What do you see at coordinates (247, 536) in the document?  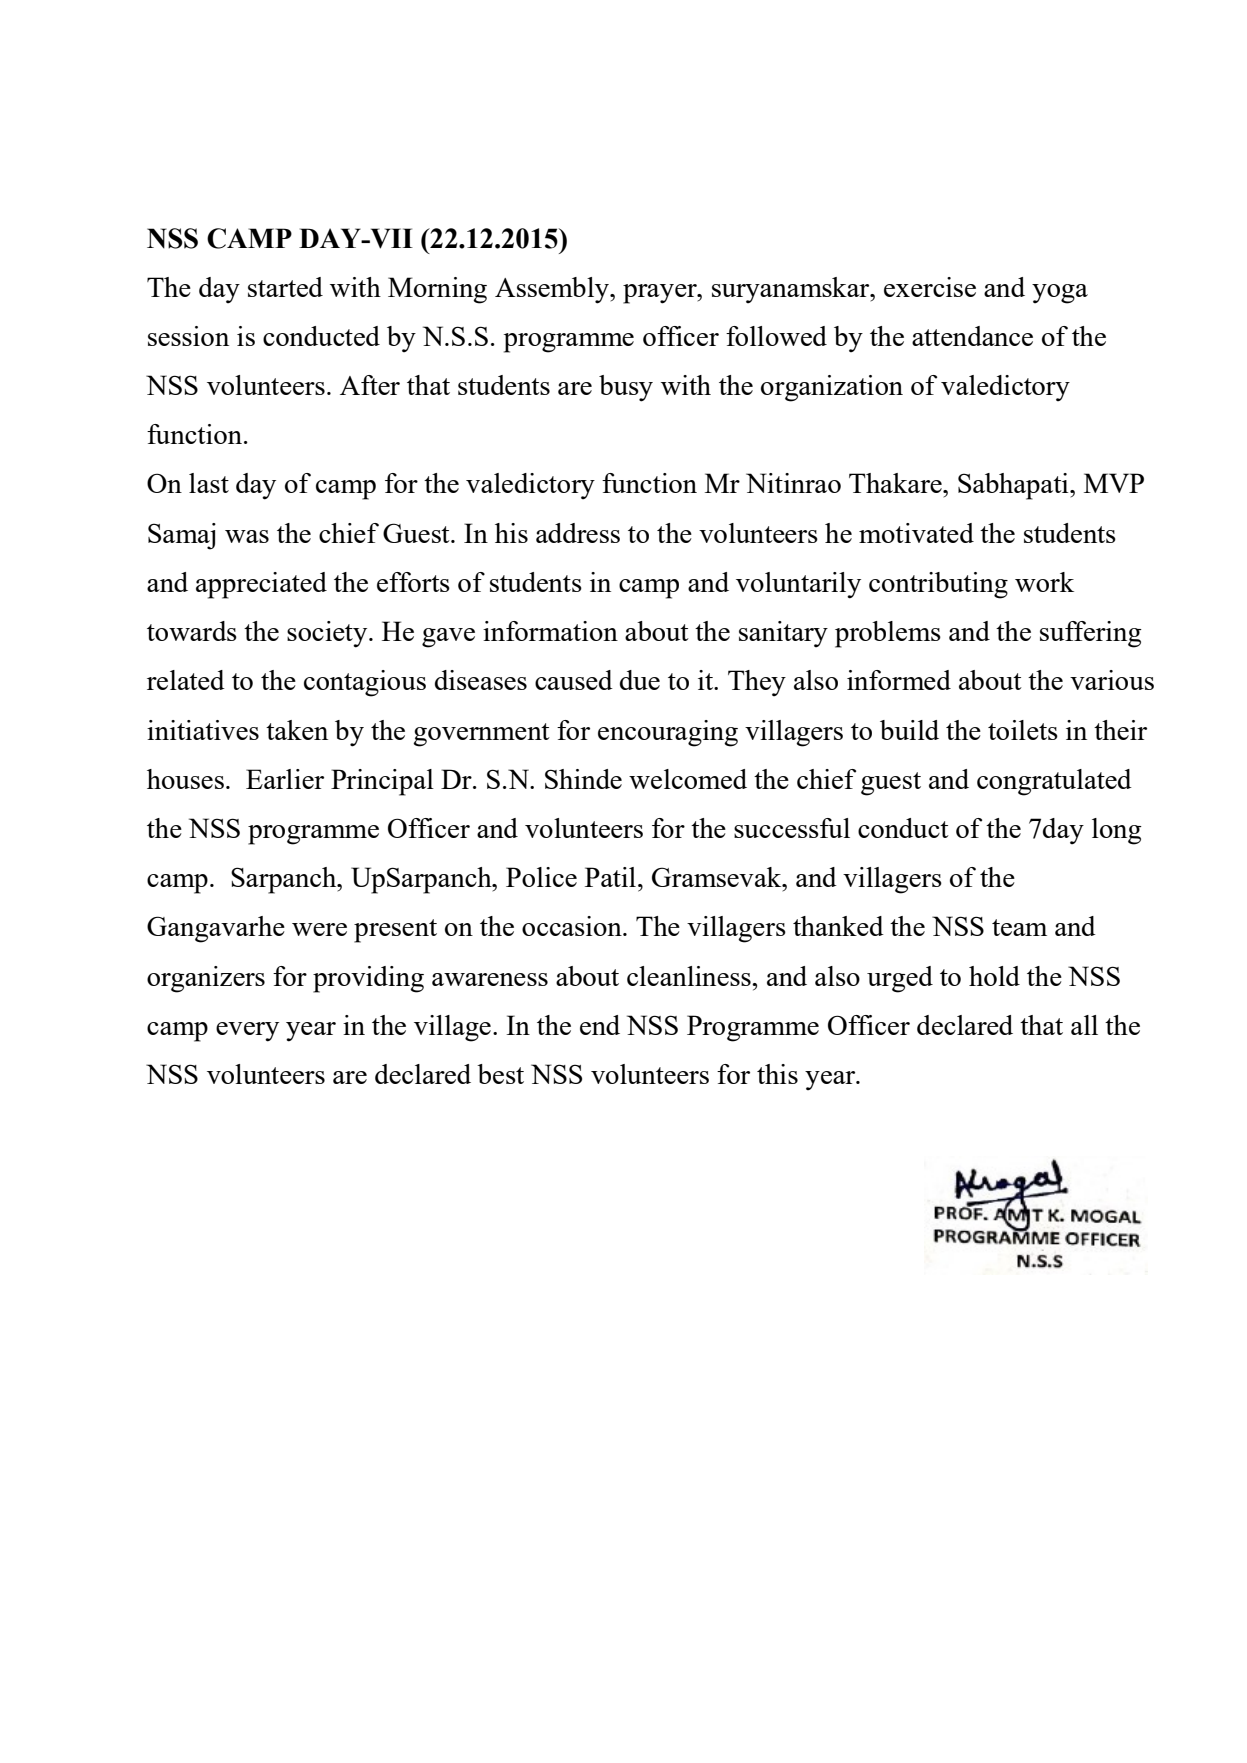 I see `was` at bounding box center [247, 536].
